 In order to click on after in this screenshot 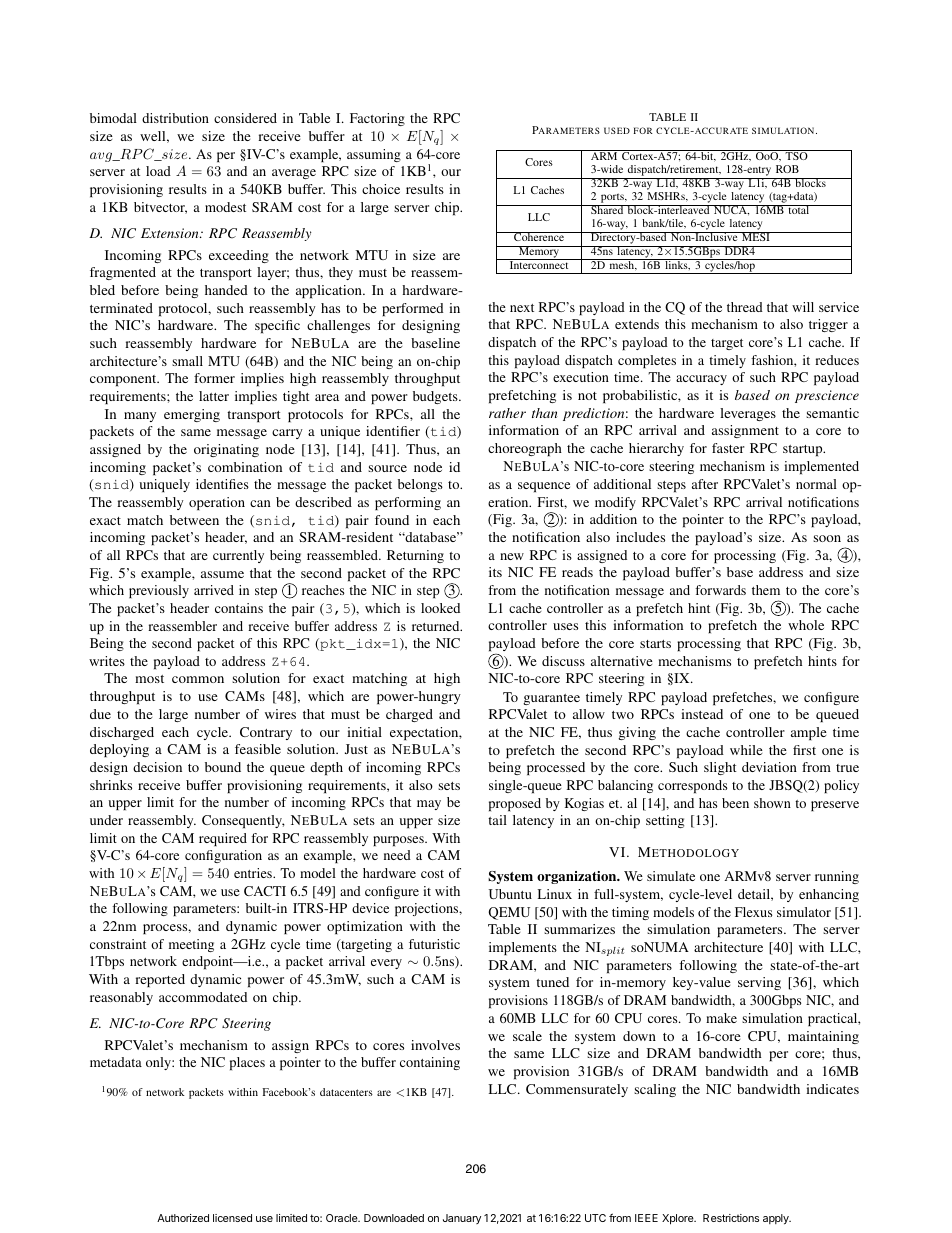, I will do `click(705, 484)`.
